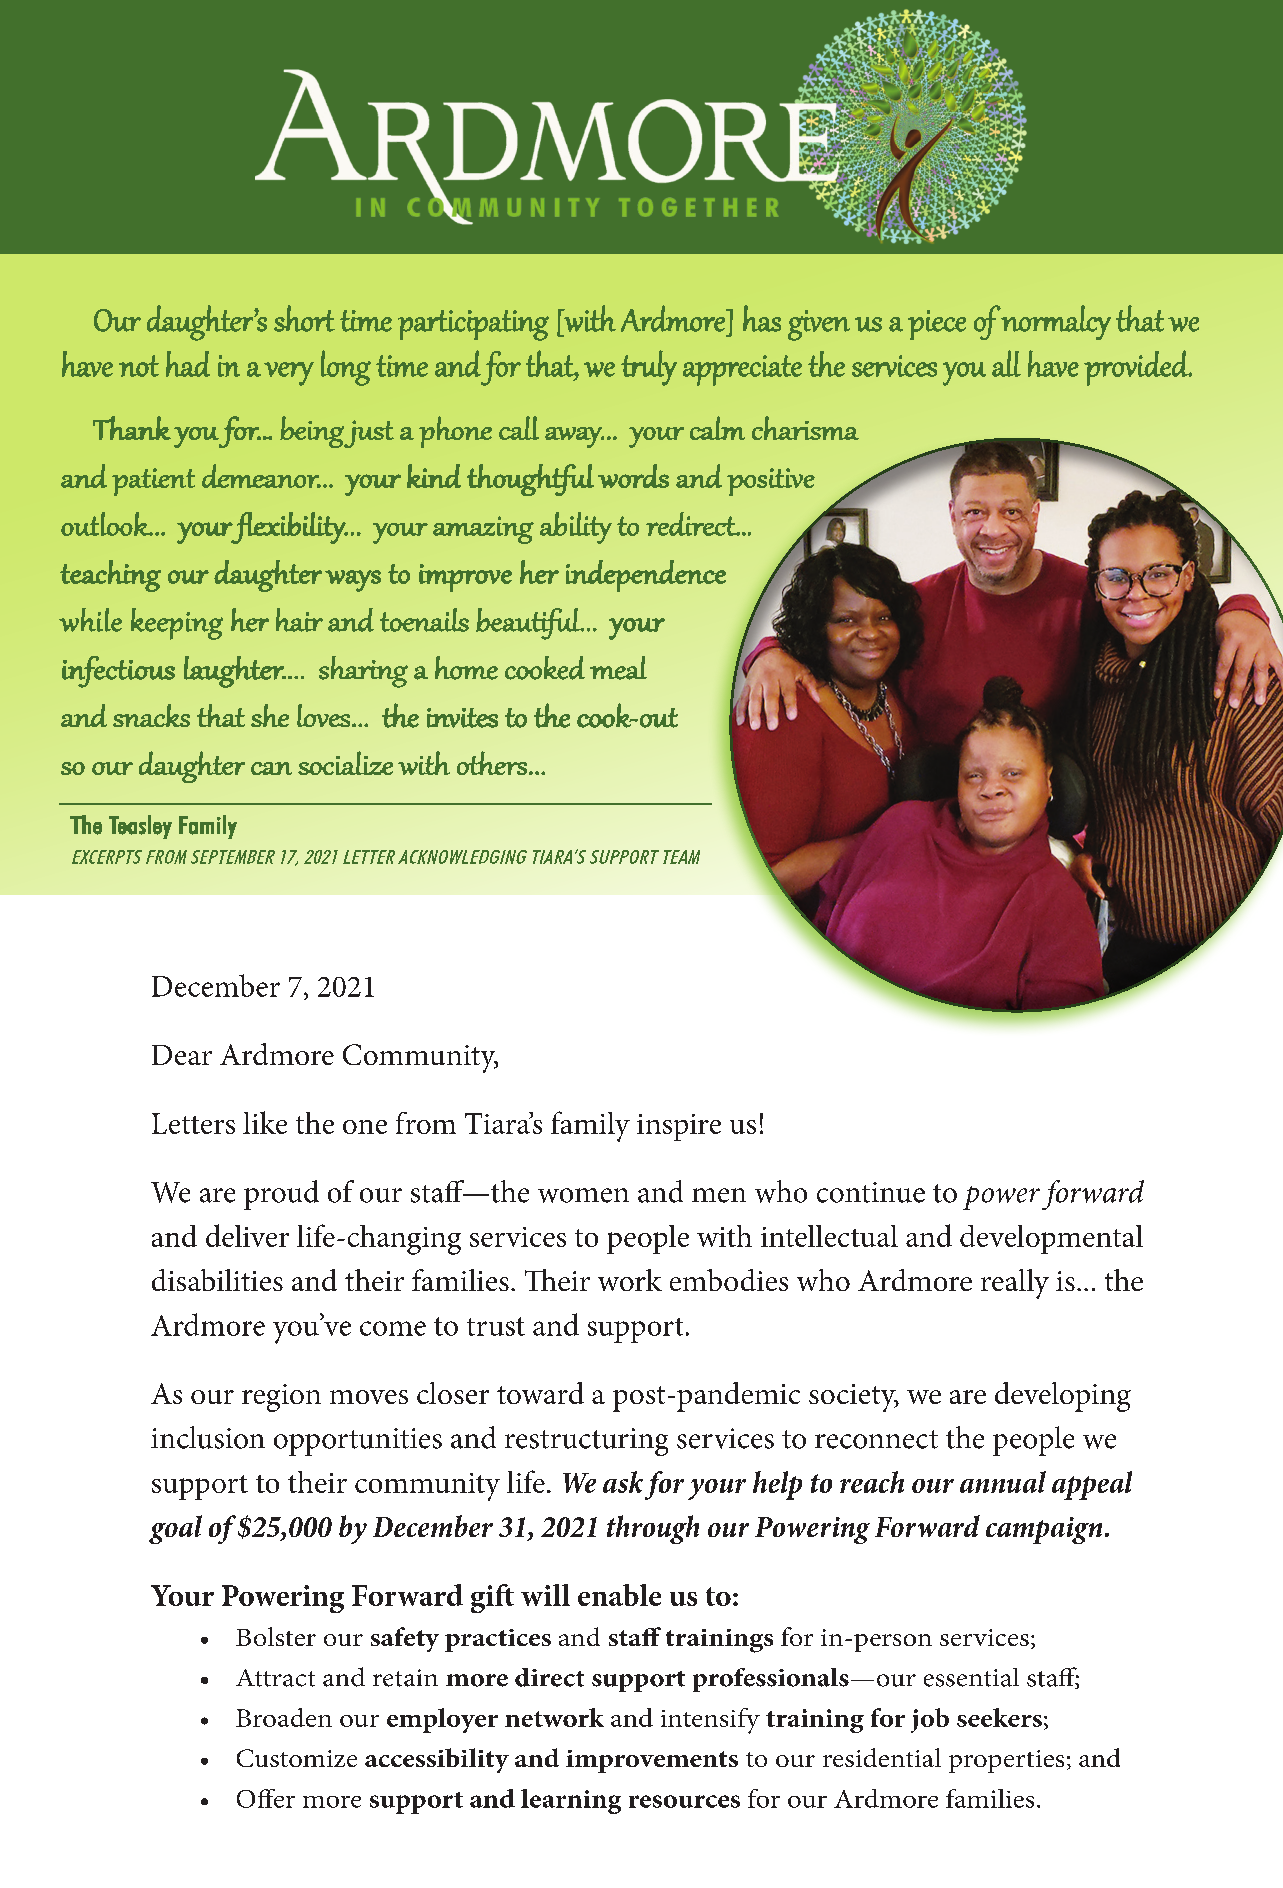 The width and height of the page is (1283, 1888). What do you see at coordinates (182, 1055) in the page?
I see `Dear` at bounding box center [182, 1055].
